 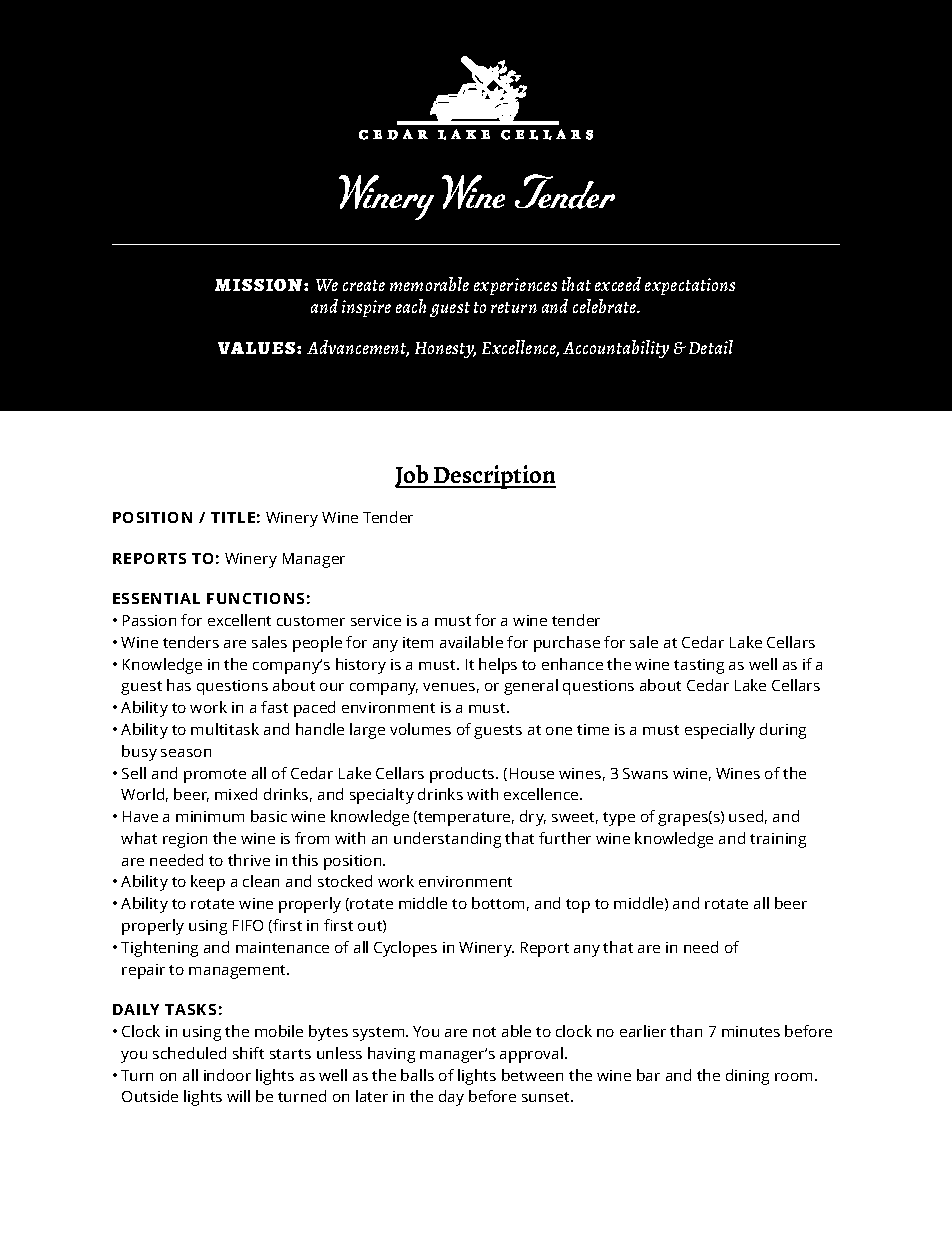 What do you see at coordinates (227, 1075) in the document?
I see `indoor` at bounding box center [227, 1075].
